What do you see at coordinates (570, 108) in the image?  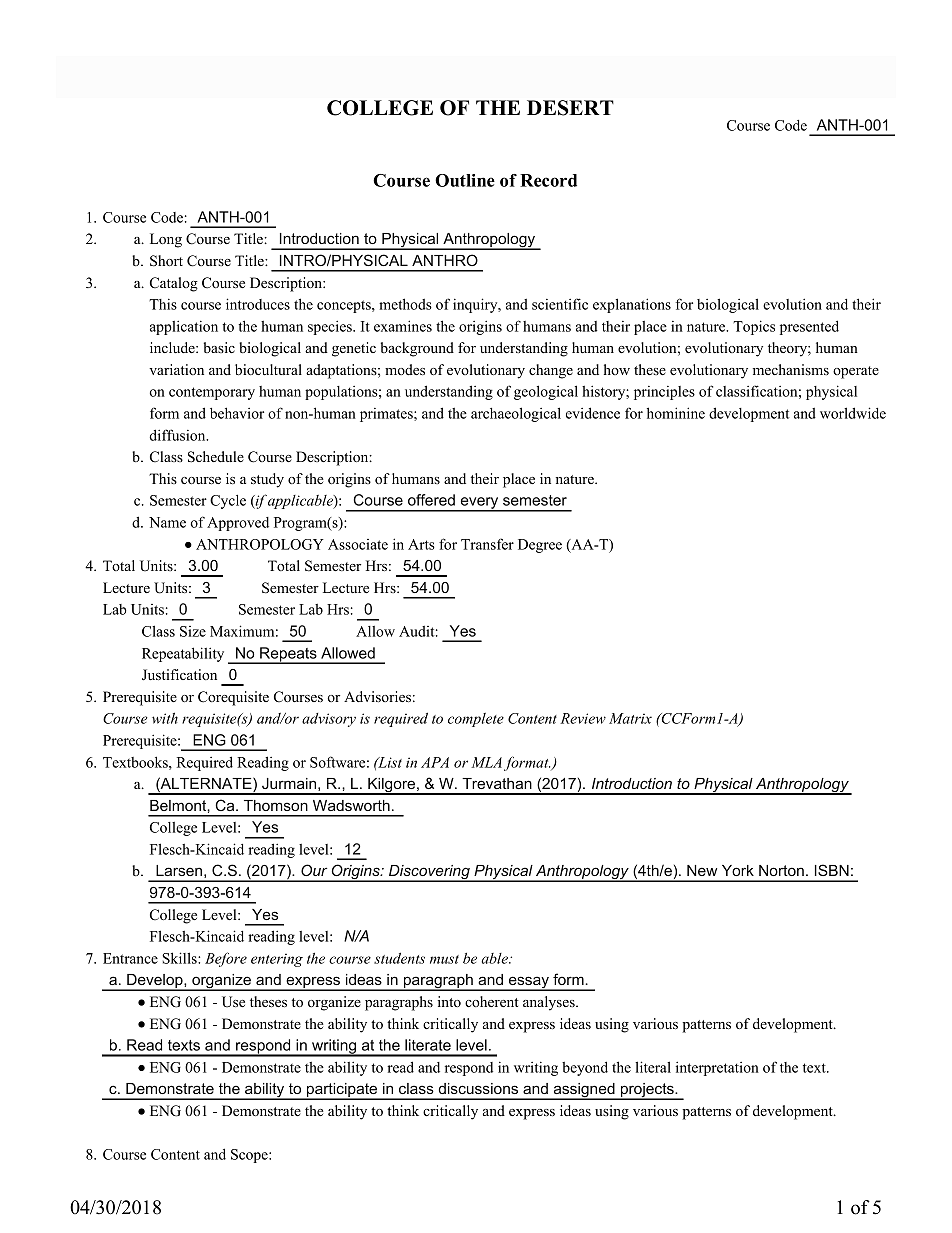 I see `DESERT` at bounding box center [570, 108].
